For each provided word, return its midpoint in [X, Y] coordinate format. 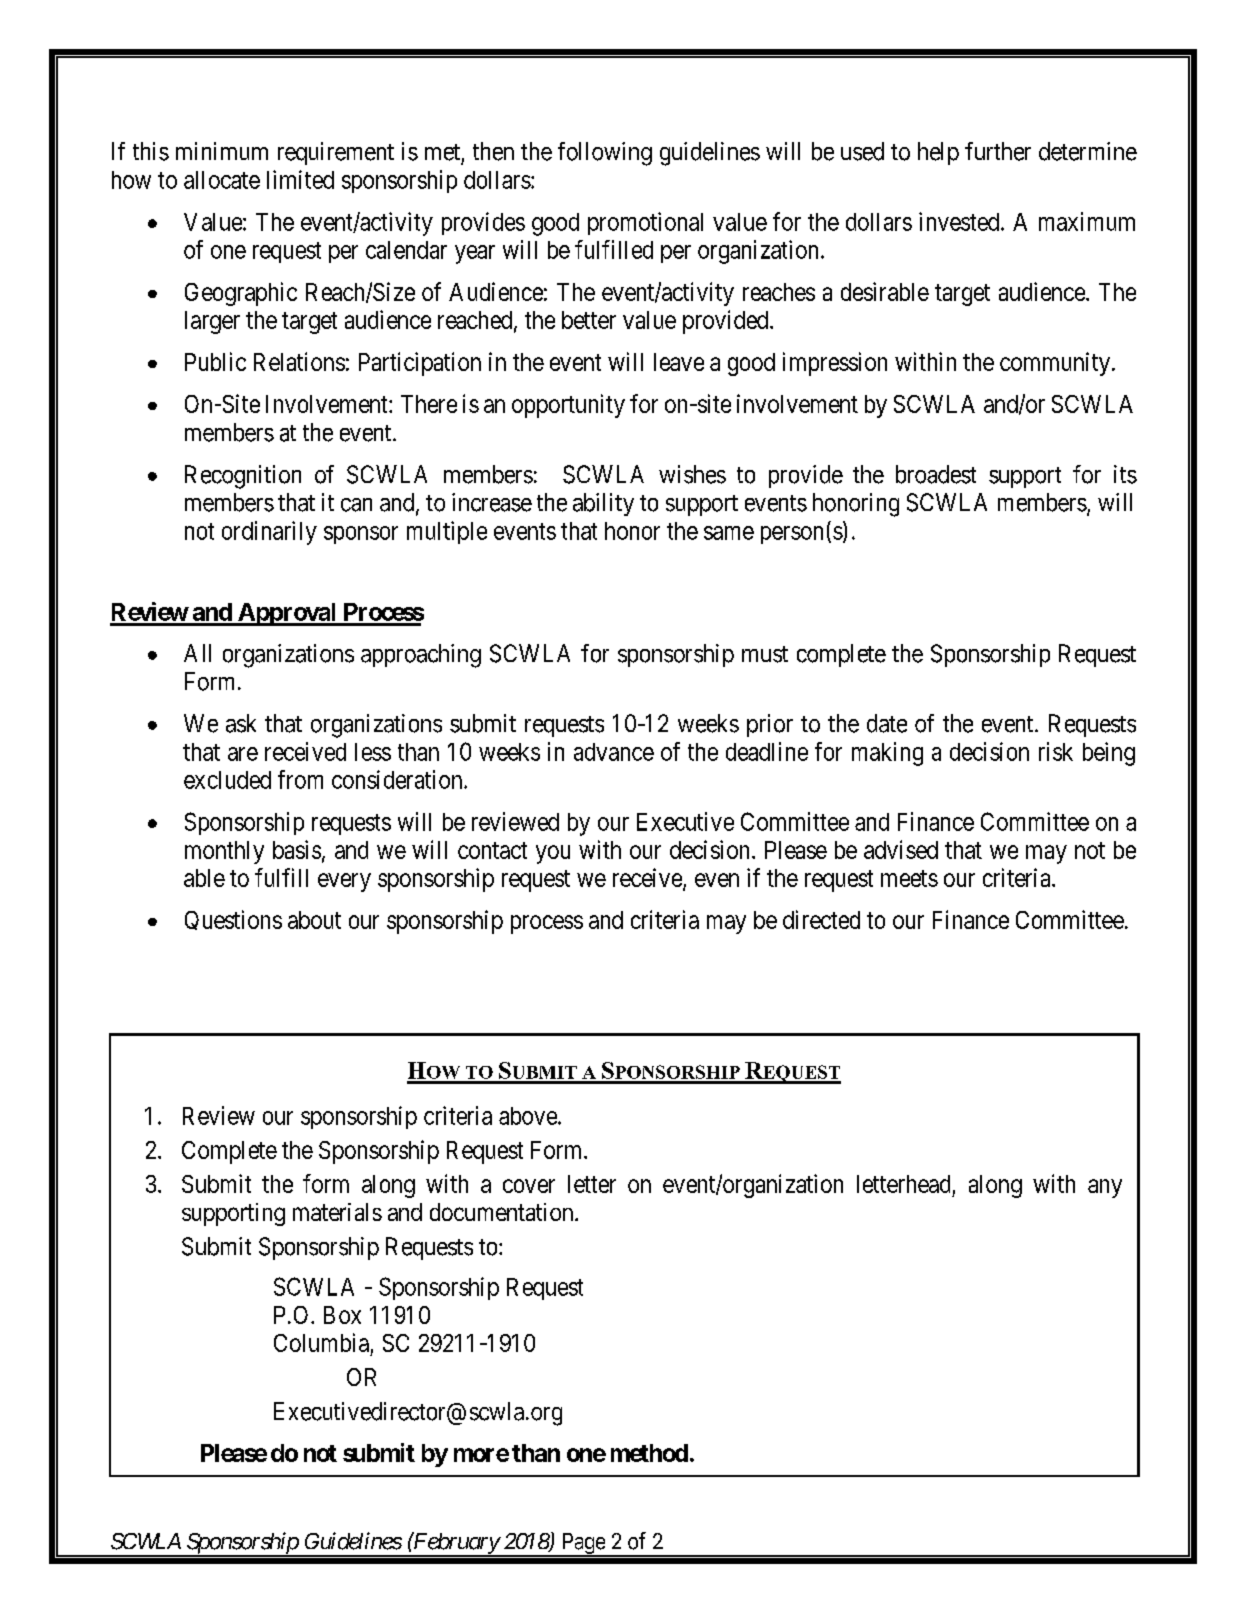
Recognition [243, 477]
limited [300, 179]
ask [241, 723]
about [314, 920]
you [553, 854]
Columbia [321, 1342]
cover [529, 1186]
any [1105, 1188]
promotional [645, 223]
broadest [936, 474]
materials [337, 1212]
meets [909, 878]
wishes [692, 474]
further [998, 151]
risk [1056, 751]
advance [614, 752]
